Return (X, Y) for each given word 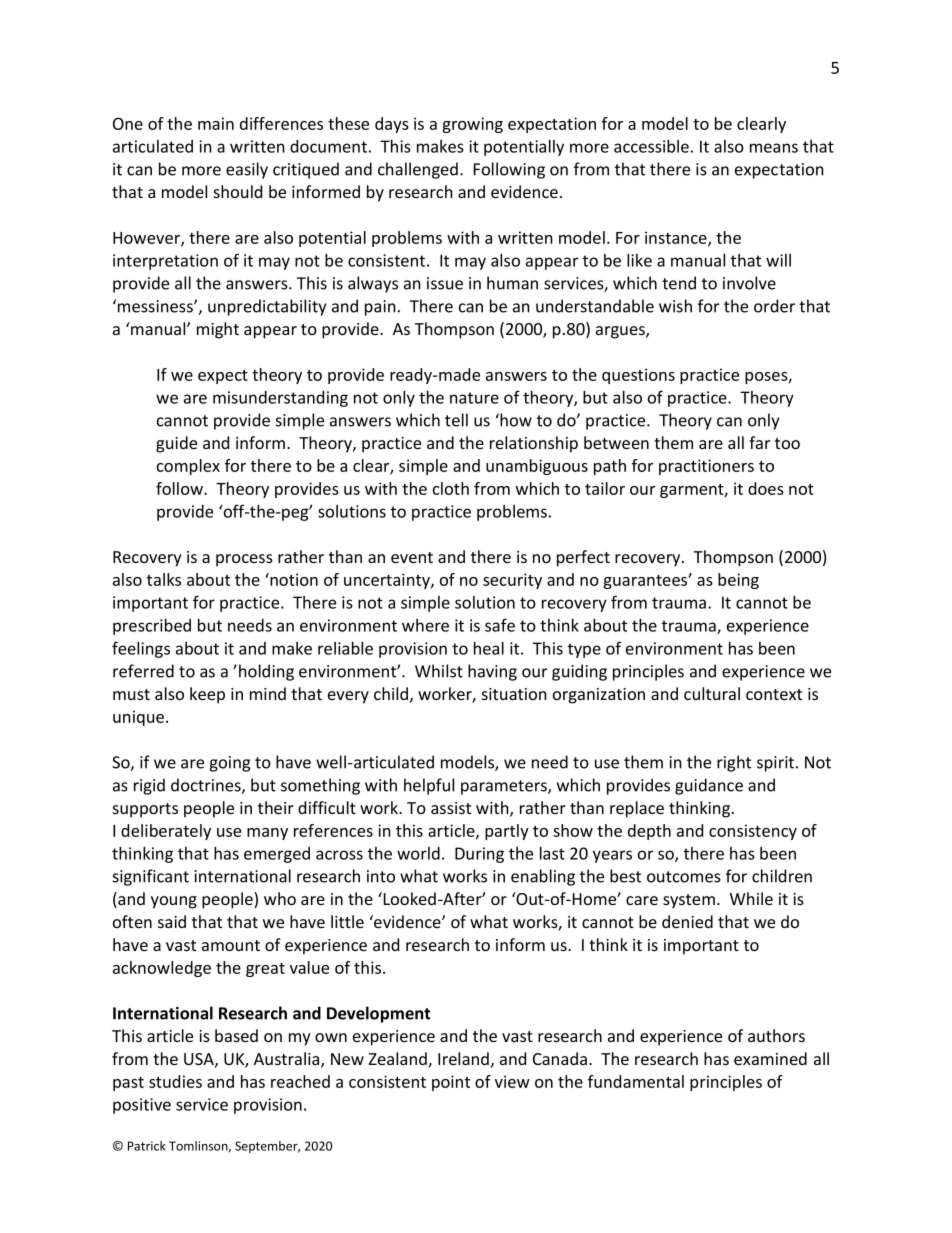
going (229, 764)
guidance (709, 786)
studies (175, 1081)
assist (451, 808)
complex (188, 467)
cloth (451, 488)
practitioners (706, 467)
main (216, 123)
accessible (651, 146)
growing (472, 125)
